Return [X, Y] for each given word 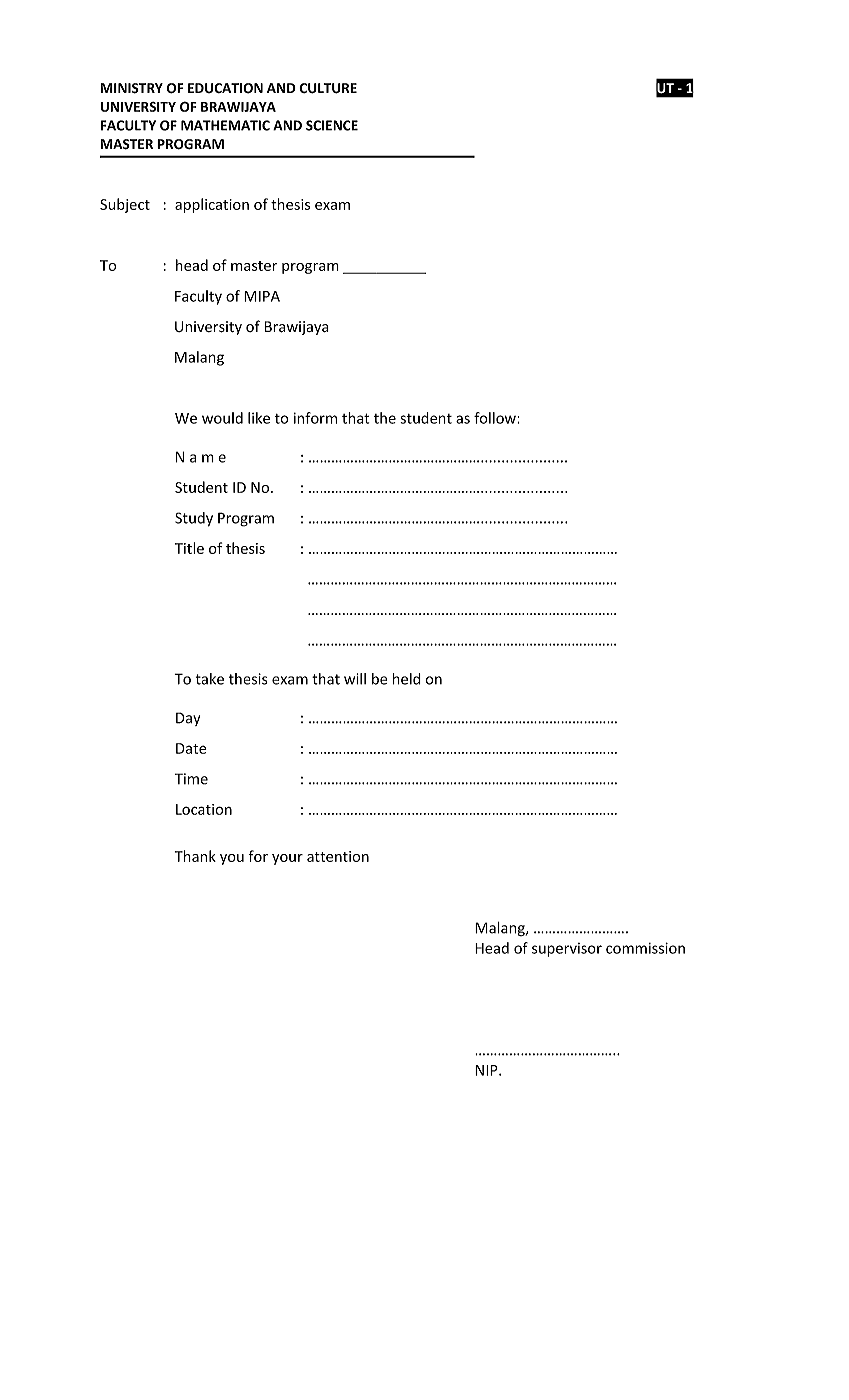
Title [189, 548]
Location [204, 809]
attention [338, 856]
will [355, 679]
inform [315, 418]
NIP [487, 1070]
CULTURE [328, 88]
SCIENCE [332, 125]
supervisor [567, 950]
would [222, 418]
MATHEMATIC [225, 125]
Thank [195, 856]
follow [496, 418]
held [407, 679]
